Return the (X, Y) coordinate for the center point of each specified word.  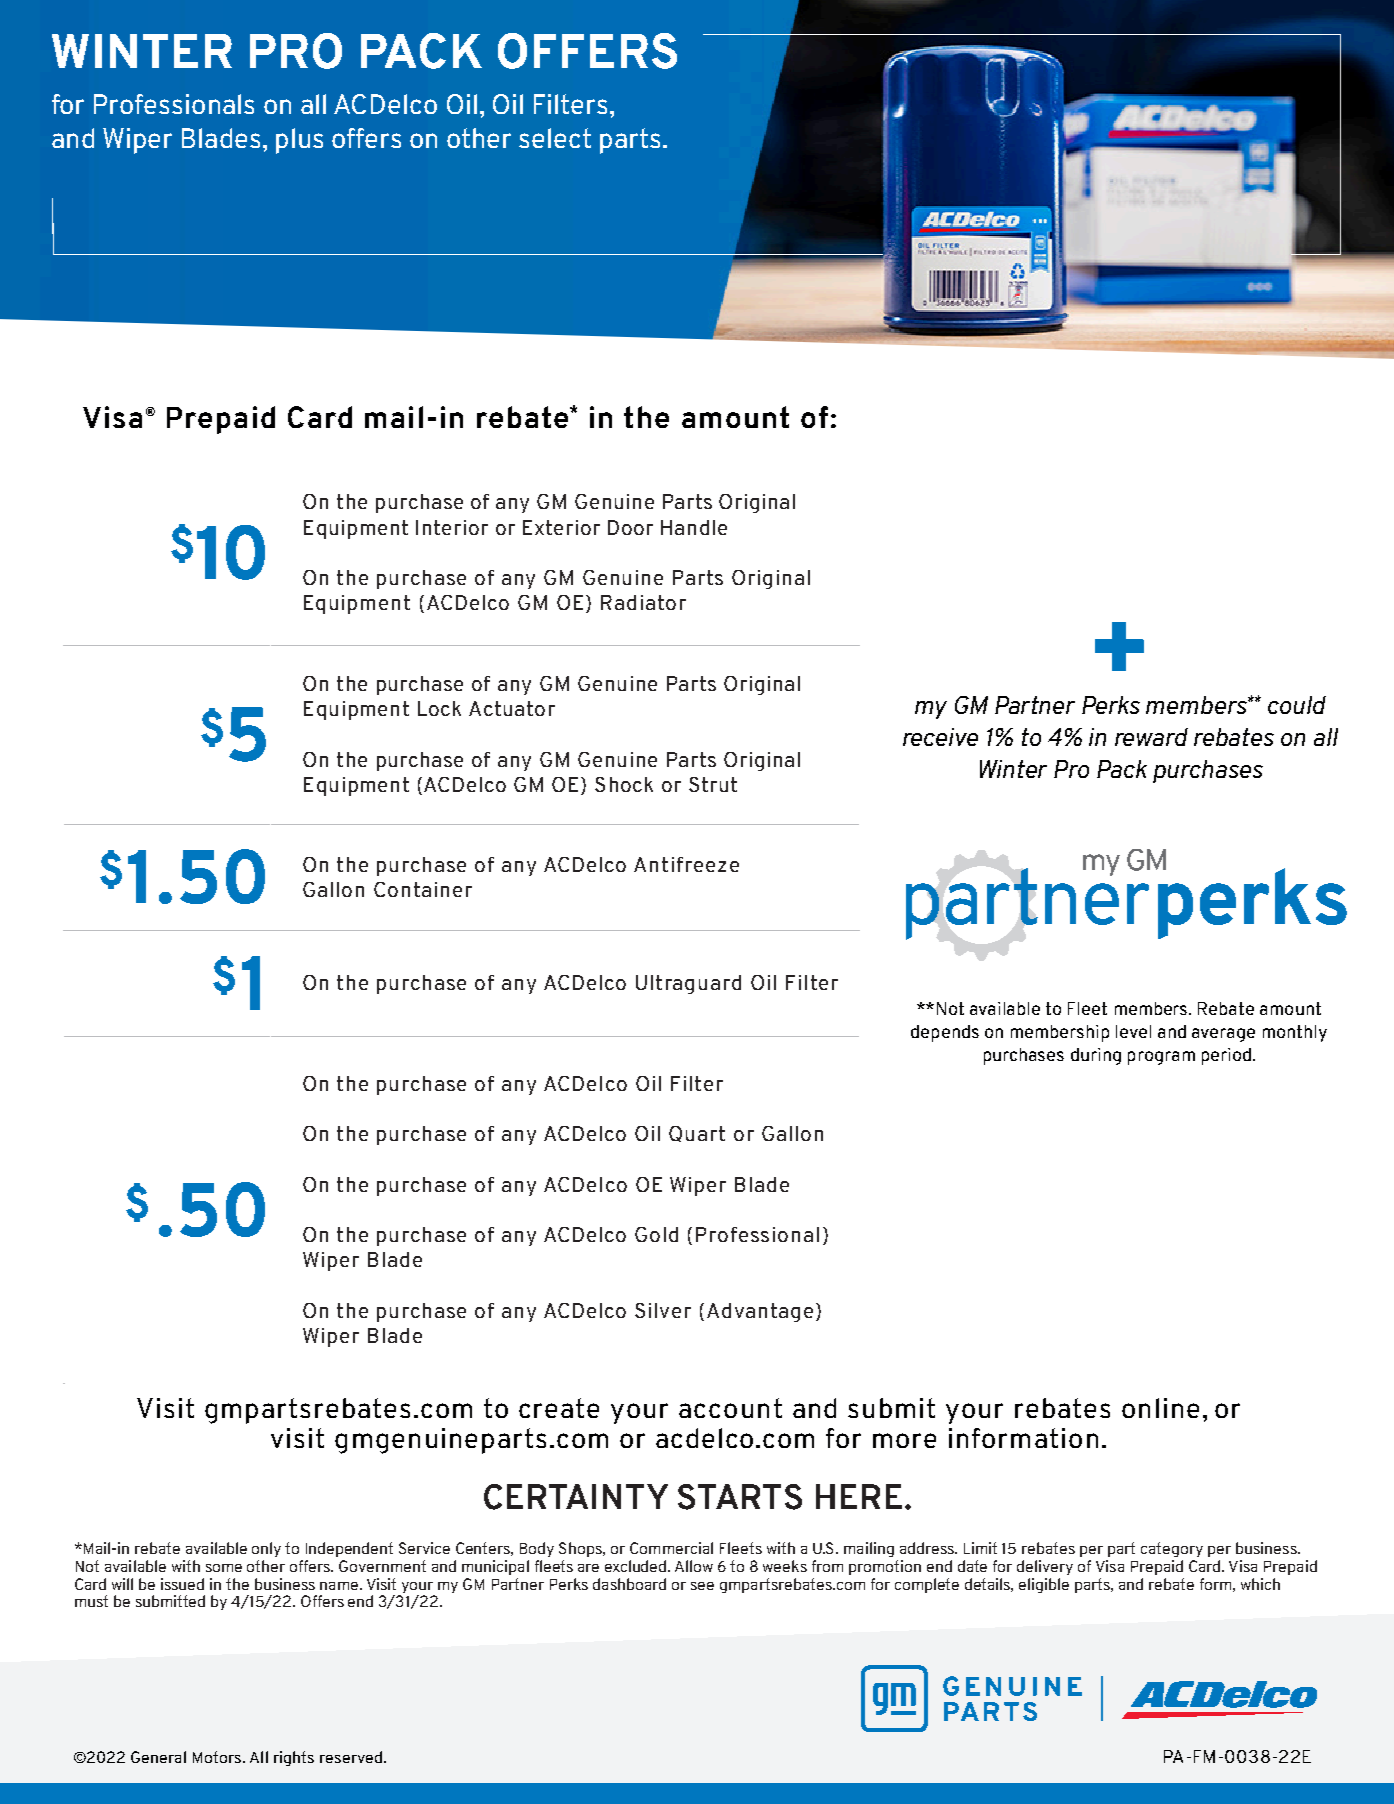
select (555, 138)
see (702, 1586)
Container (423, 889)
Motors (218, 1757)
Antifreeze (686, 864)
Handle (694, 527)
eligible (1044, 1585)
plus (299, 141)
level (1133, 1031)
